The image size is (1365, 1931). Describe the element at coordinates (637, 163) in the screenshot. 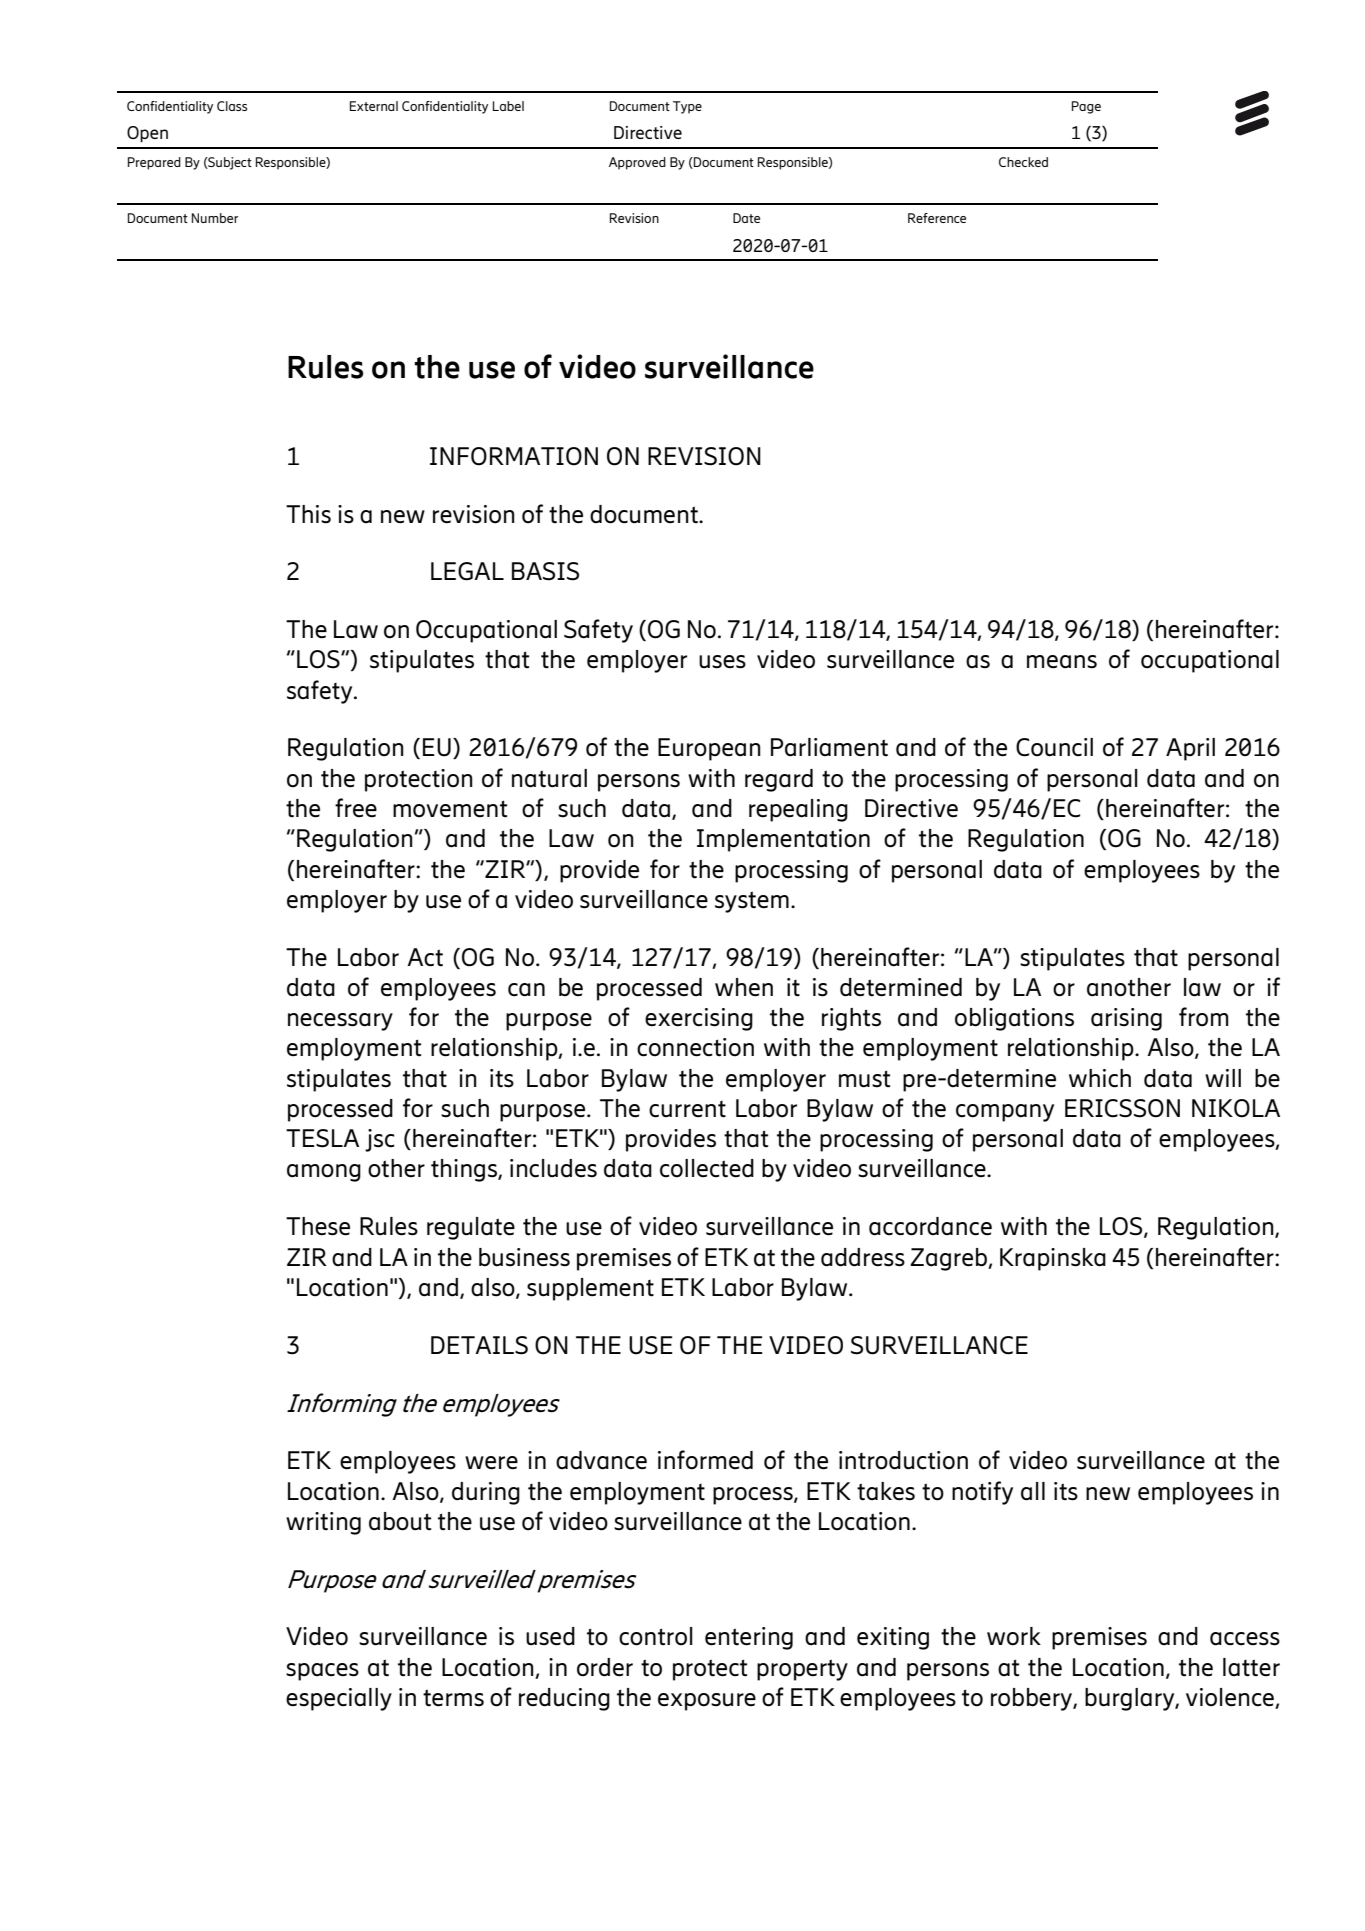

I see `Approved` at that location.
